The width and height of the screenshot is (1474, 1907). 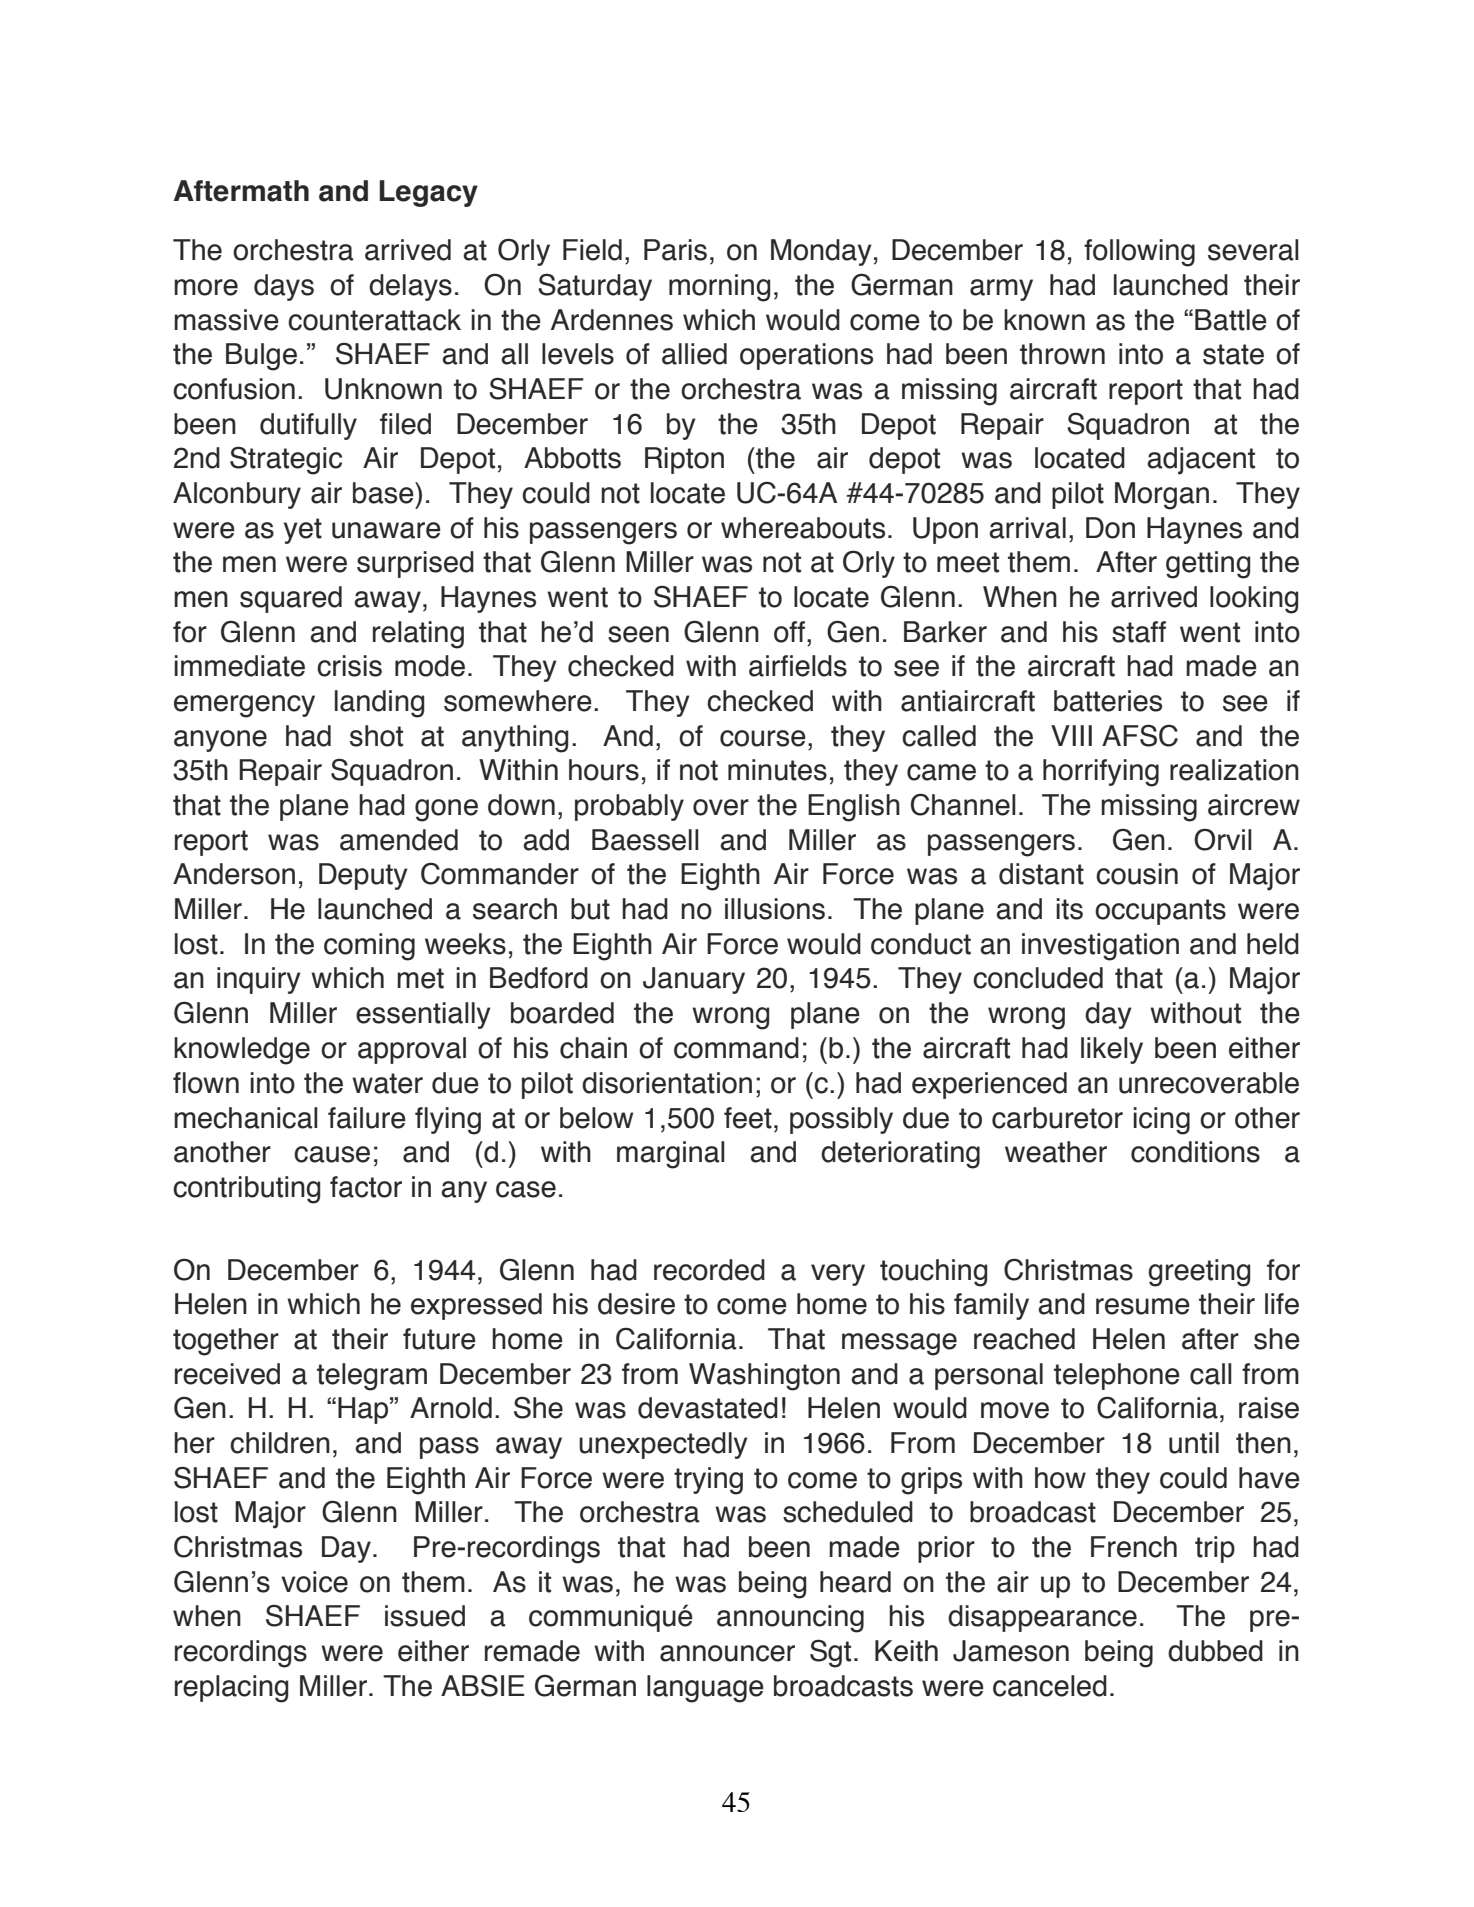 What do you see at coordinates (775, 909) in the screenshot?
I see `illusions` at bounding box center [775, 909].
